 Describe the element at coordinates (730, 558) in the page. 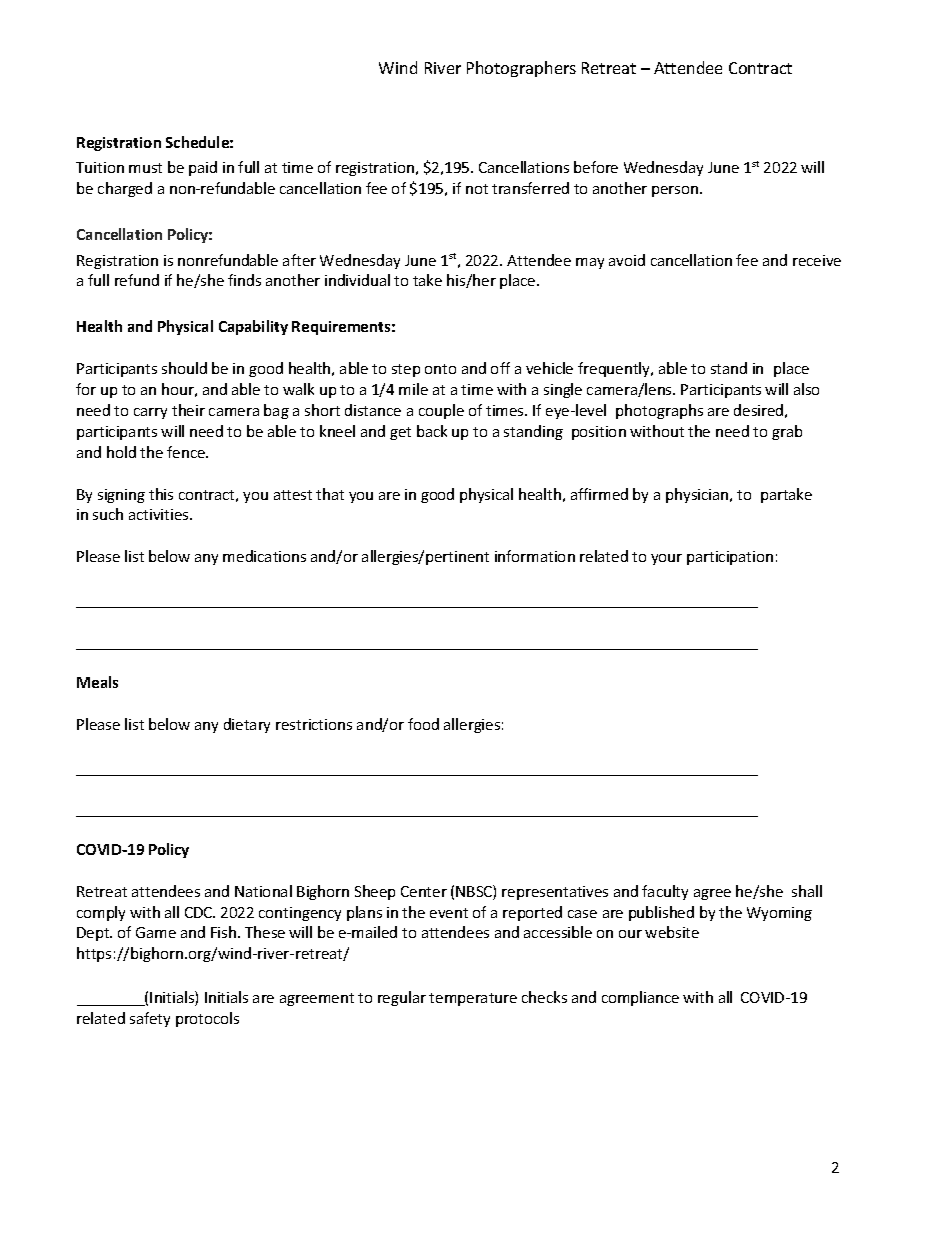

I see `participation` at that location.
